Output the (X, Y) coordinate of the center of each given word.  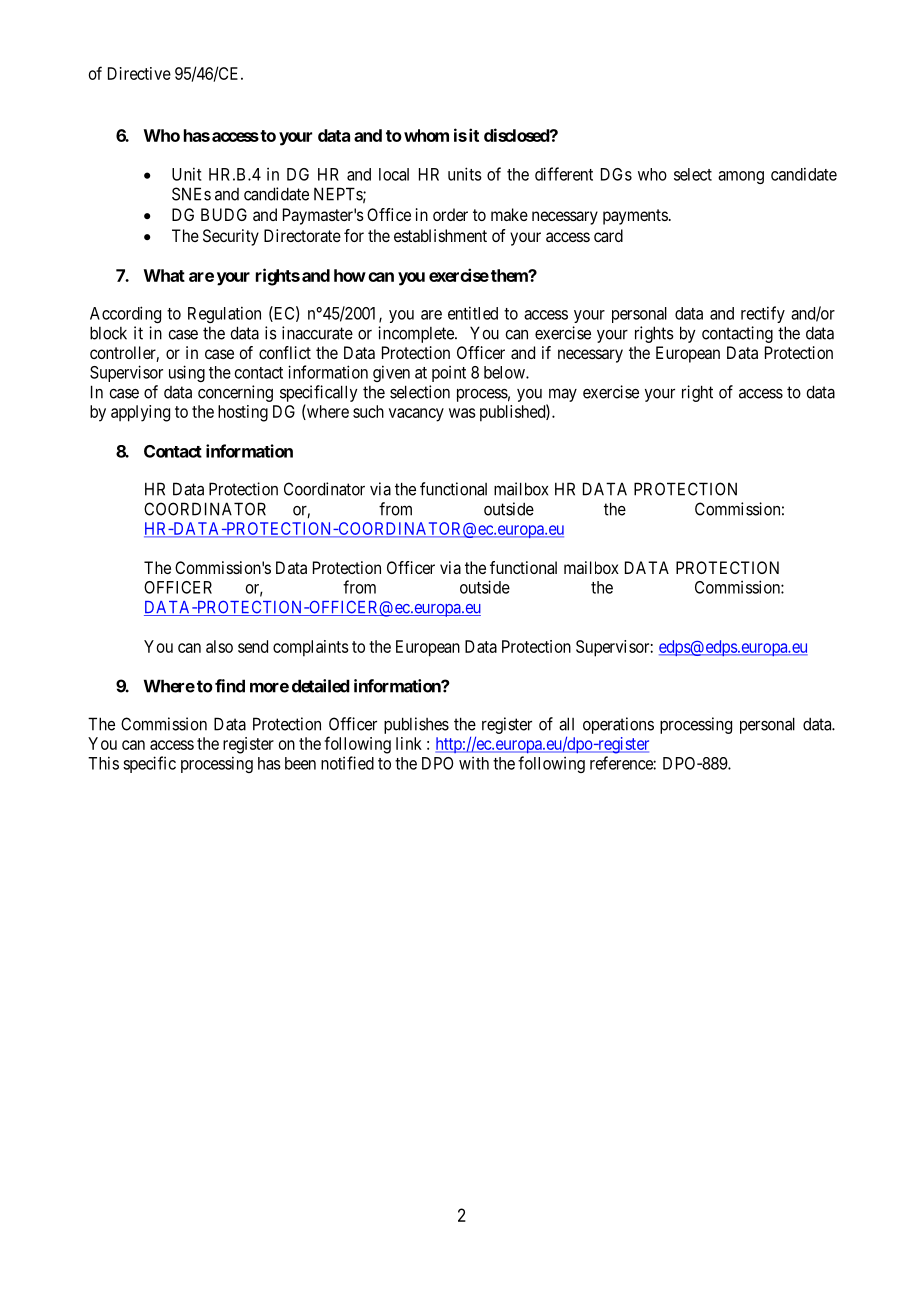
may (563, 395)
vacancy (416, 415)
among (741, 177)
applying (140, 413)
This (103, 763)
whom (426, 135)
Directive (139, 73)
